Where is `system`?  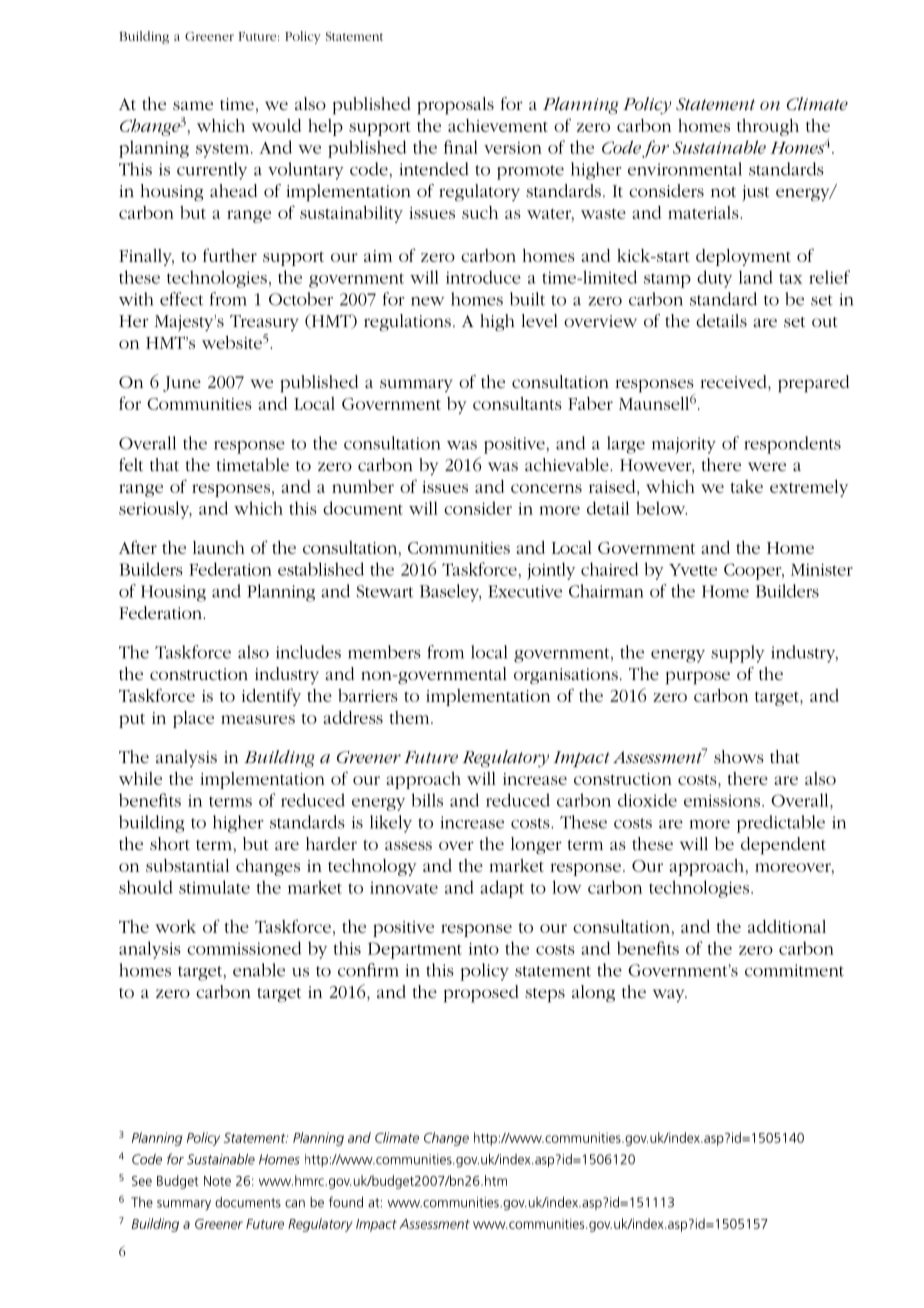
system is located at coordinates (224, 150).
